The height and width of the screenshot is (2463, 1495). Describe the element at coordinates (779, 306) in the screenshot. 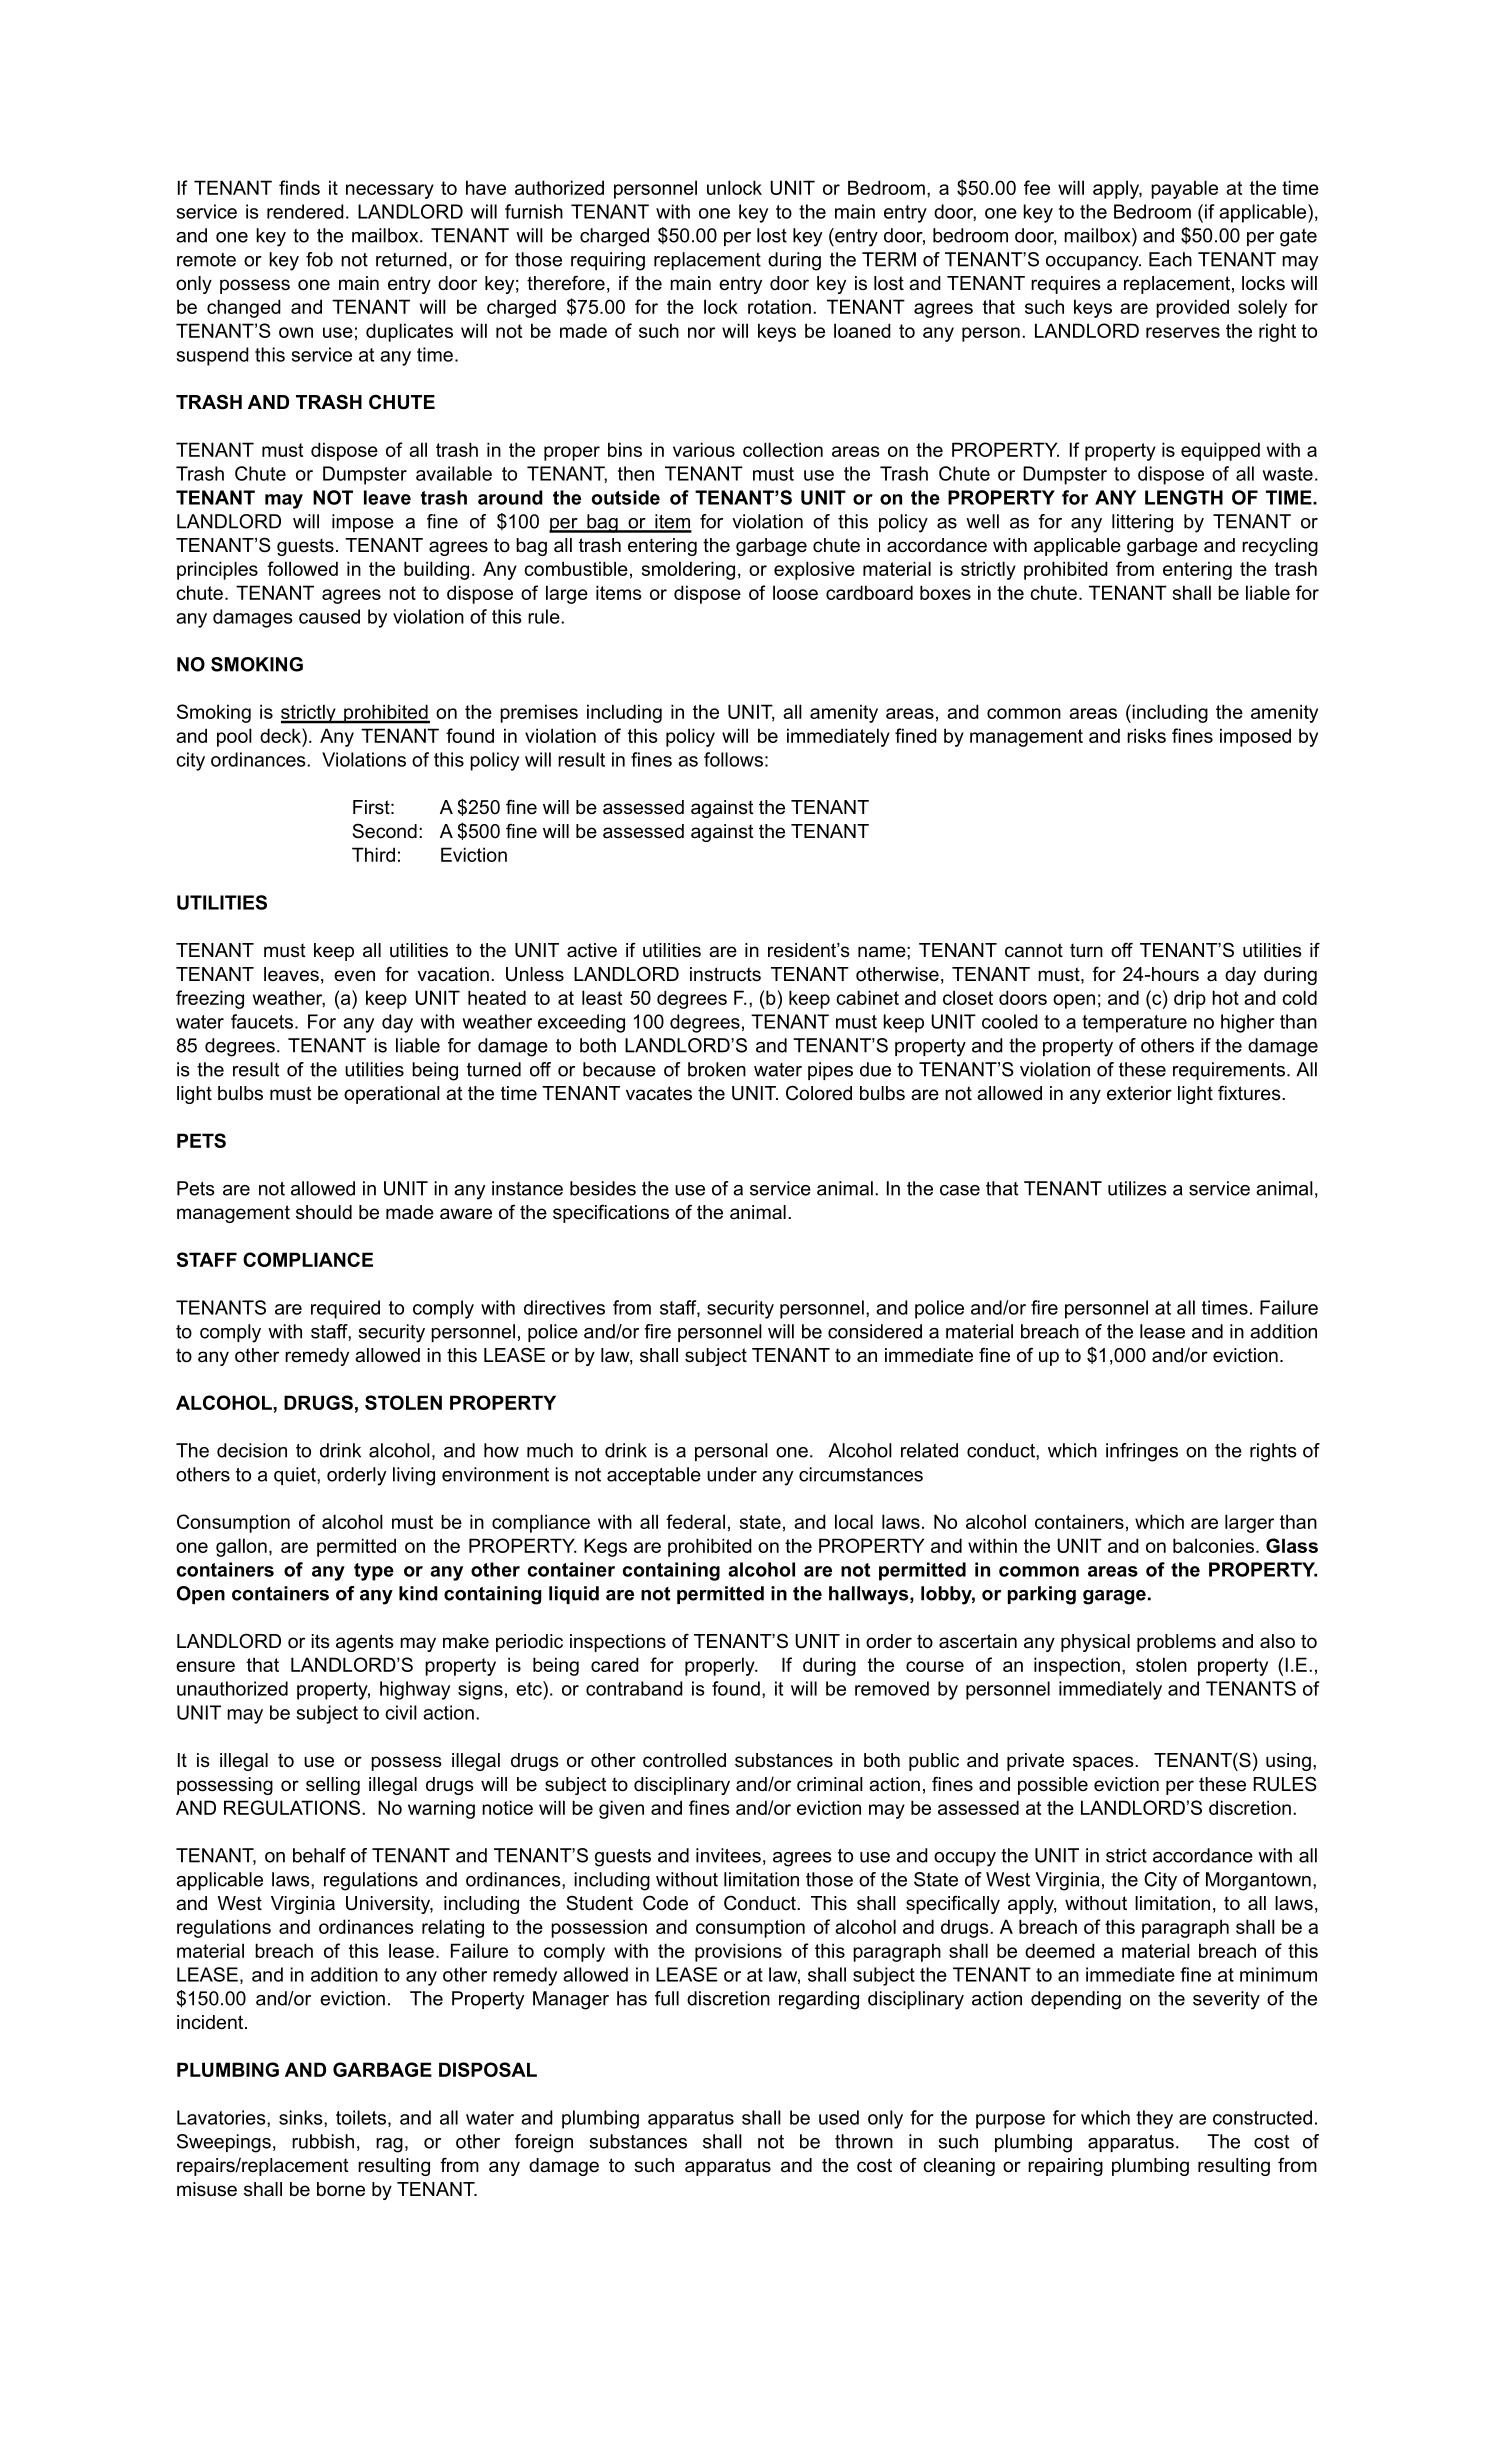

I see `rotation` at that location.
